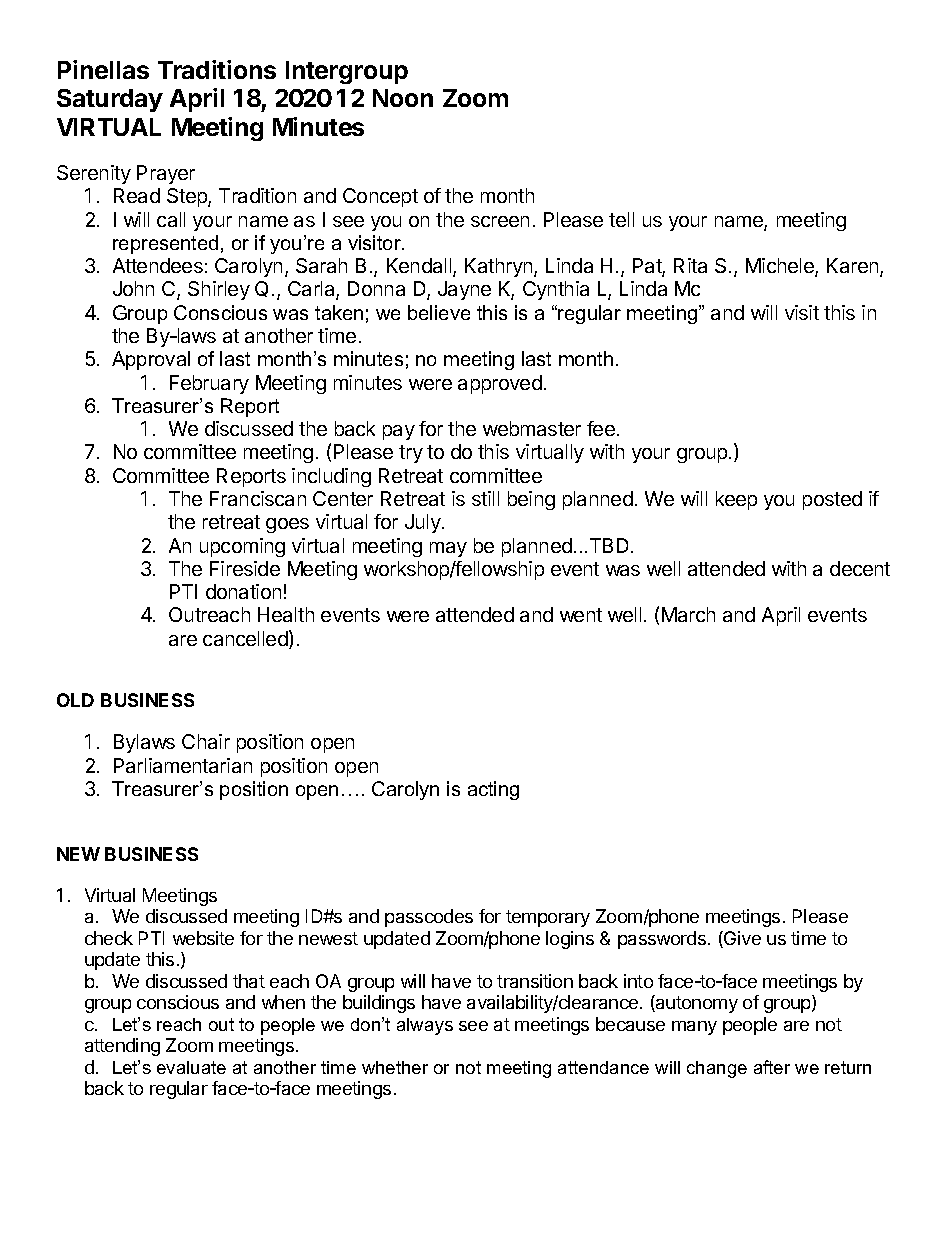  Describe the element at coordinates (110, 100) in the screenshot. I see `Saturday` at that location.
